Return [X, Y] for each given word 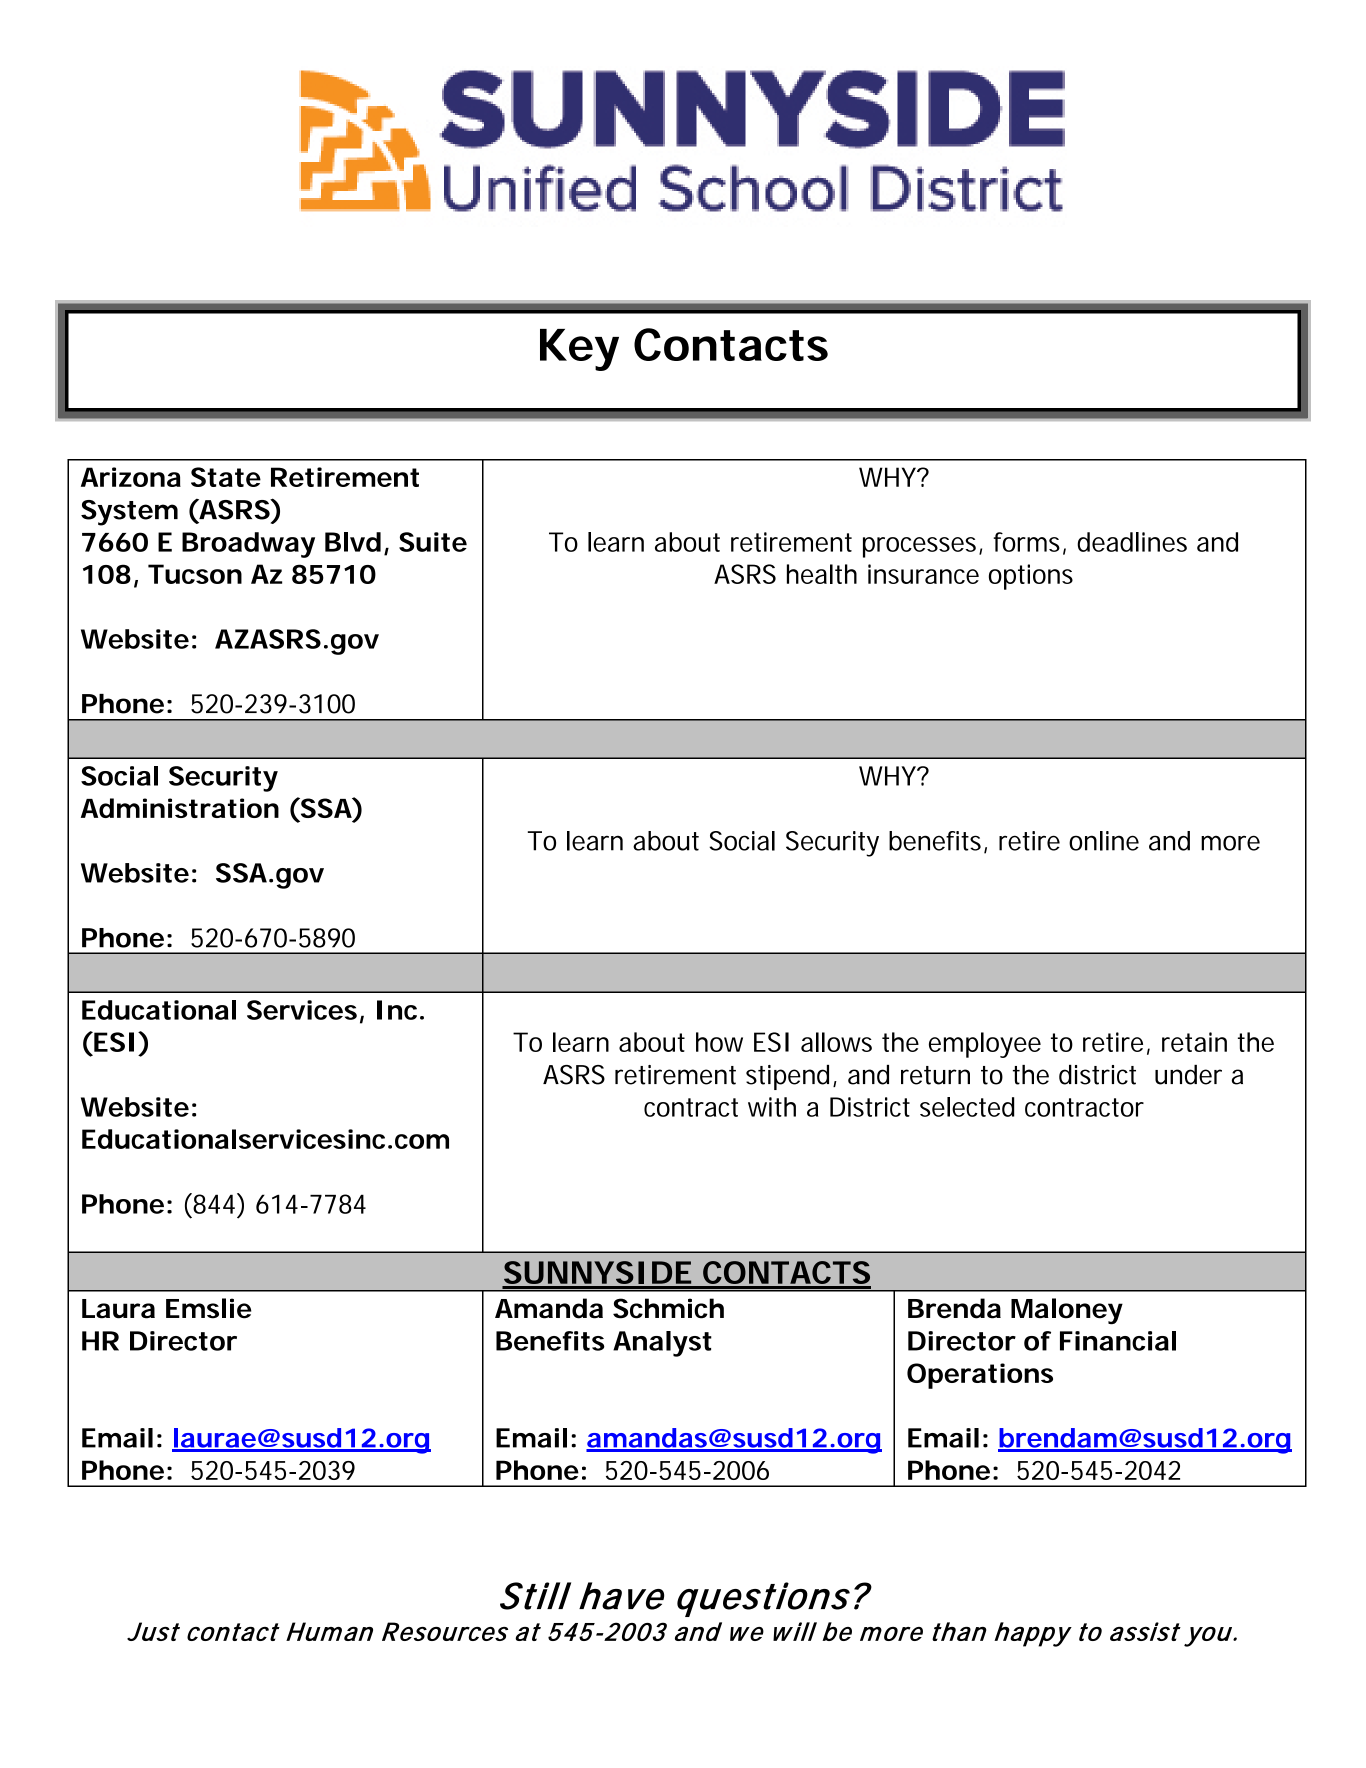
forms [1029, 543]
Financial [1118, 1341]
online [1104, 841]
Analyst [662, 1344]
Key [579, 350]
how [719, 1042]
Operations [980, 1376]
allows [836, 1042]
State [226, 477]
